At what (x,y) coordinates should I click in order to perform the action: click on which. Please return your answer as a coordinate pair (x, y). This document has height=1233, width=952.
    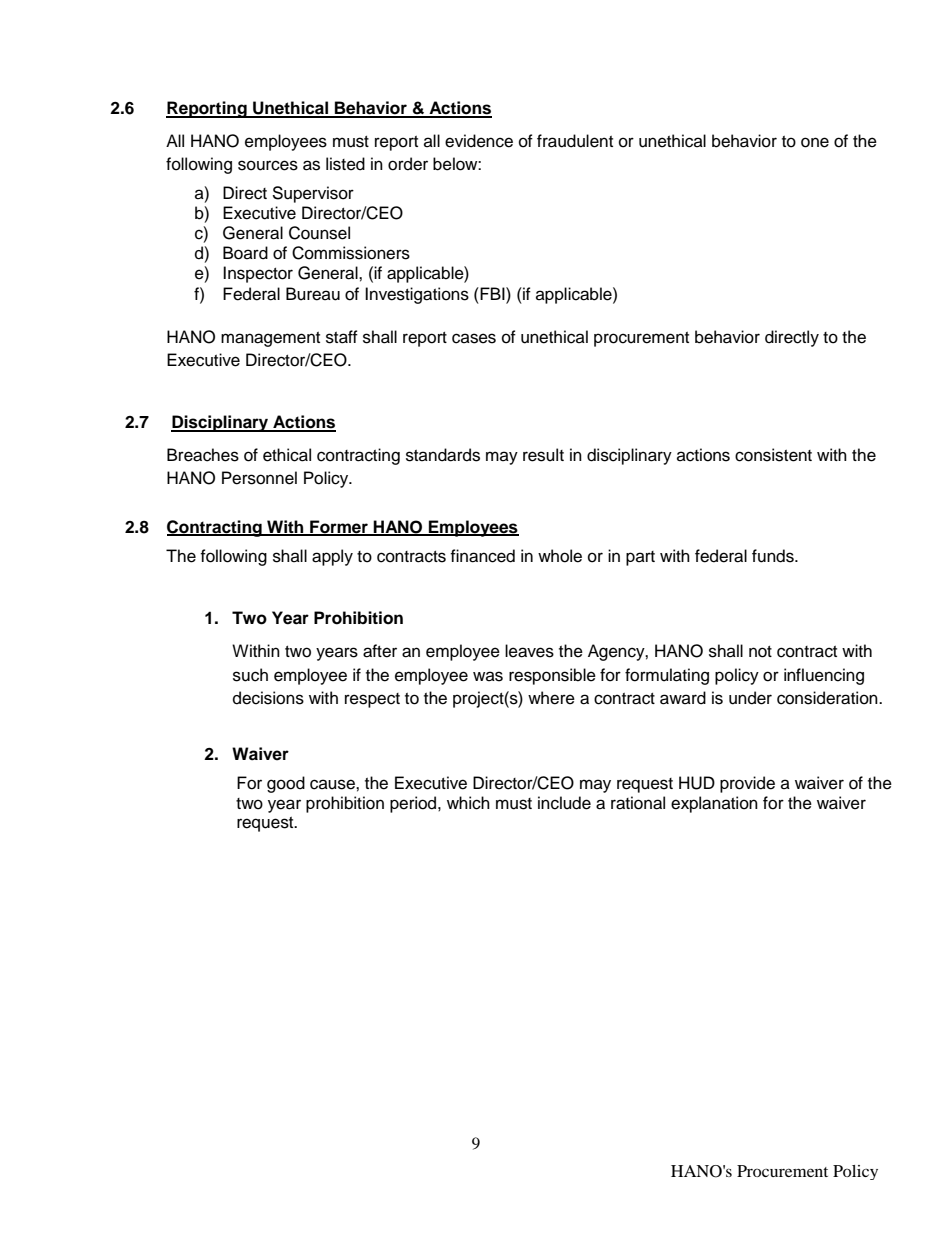
    Looking at the image, I should click on (468, 803).
